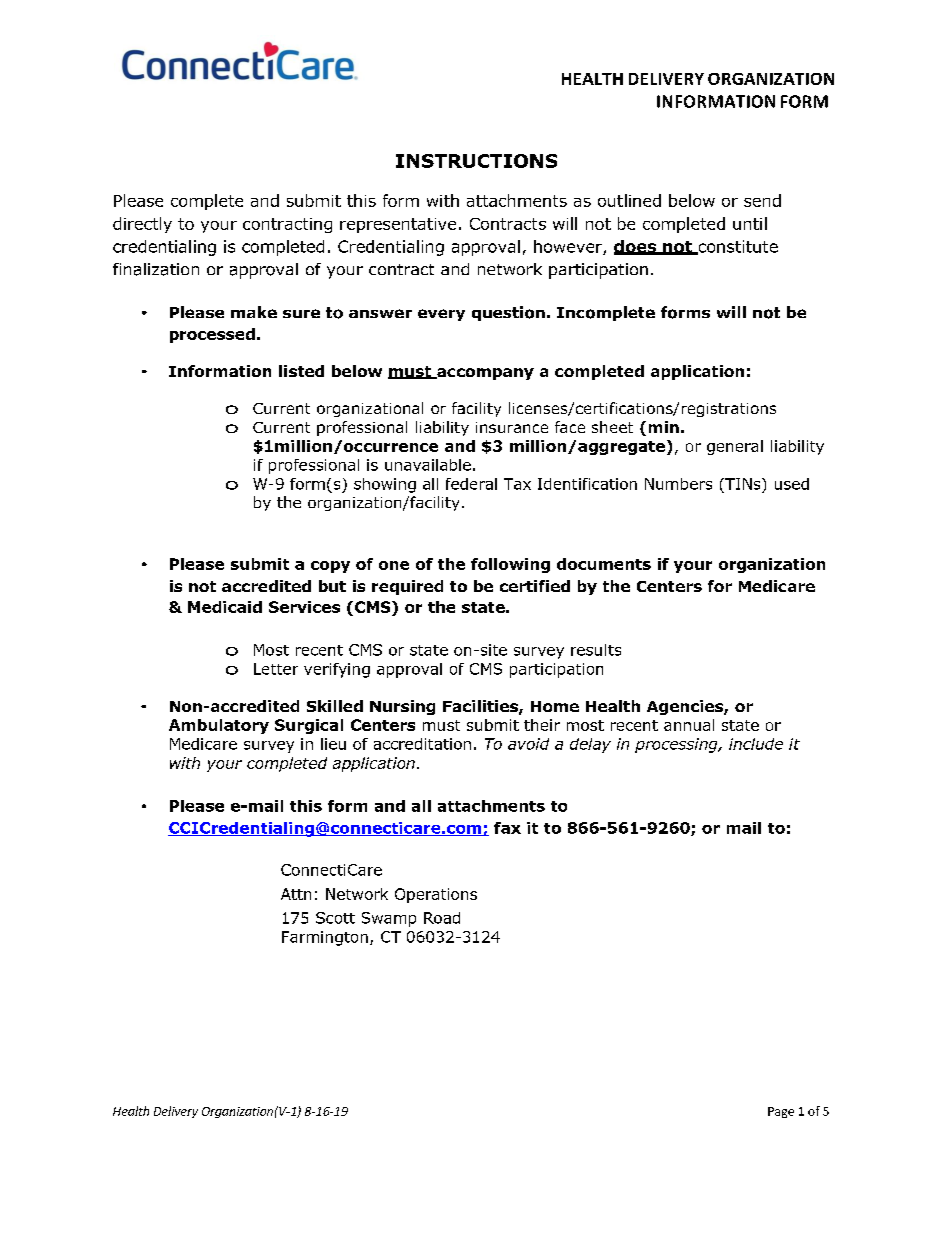 The width and height of the screenshot is (952, 1233). What do you see at coordinates (142, 225) in the screenshot?
I see `directly` at bounding box center [142, 225].
